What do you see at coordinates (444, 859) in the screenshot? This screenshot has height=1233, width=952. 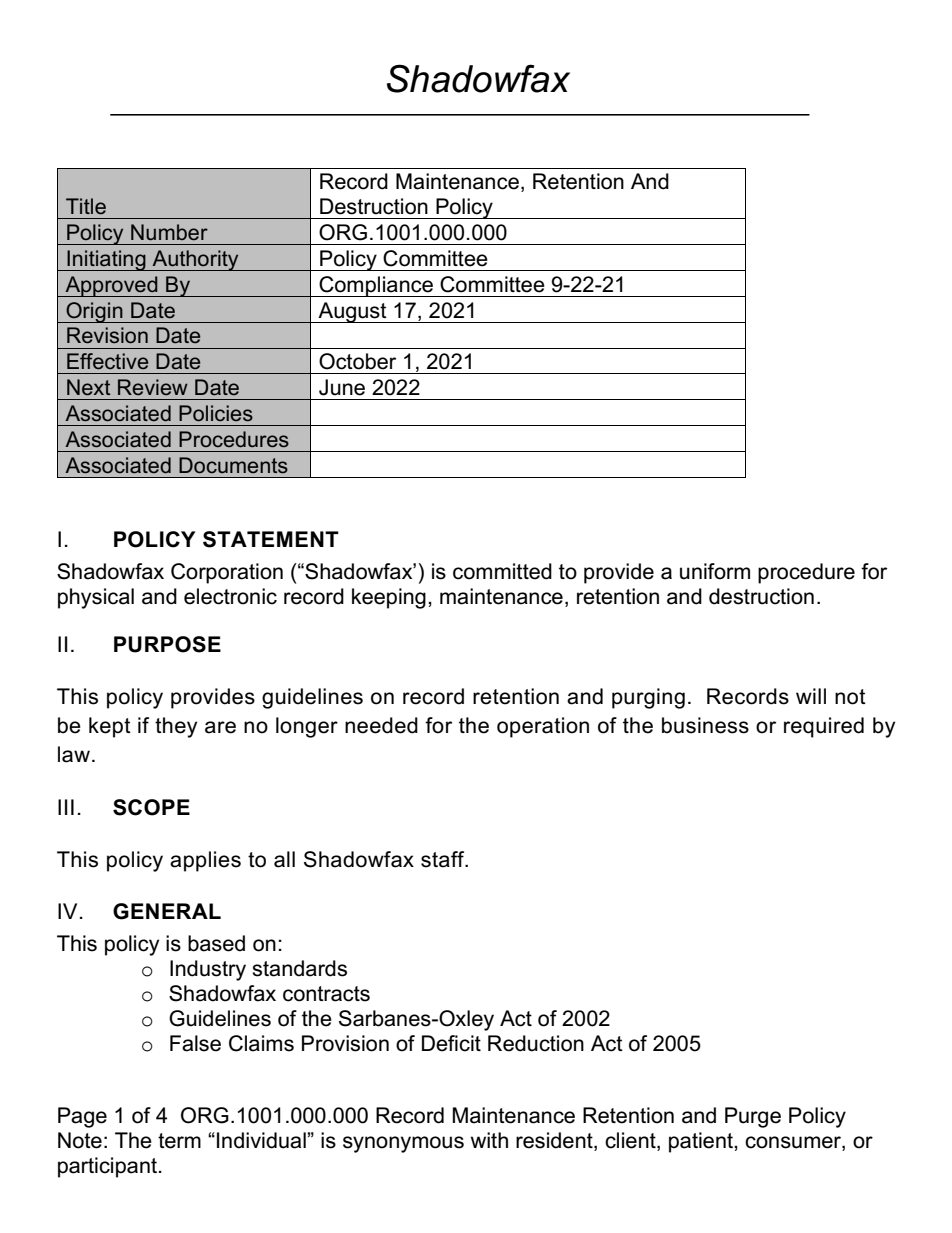 I see `staff` at bounding box center [444, 859].
